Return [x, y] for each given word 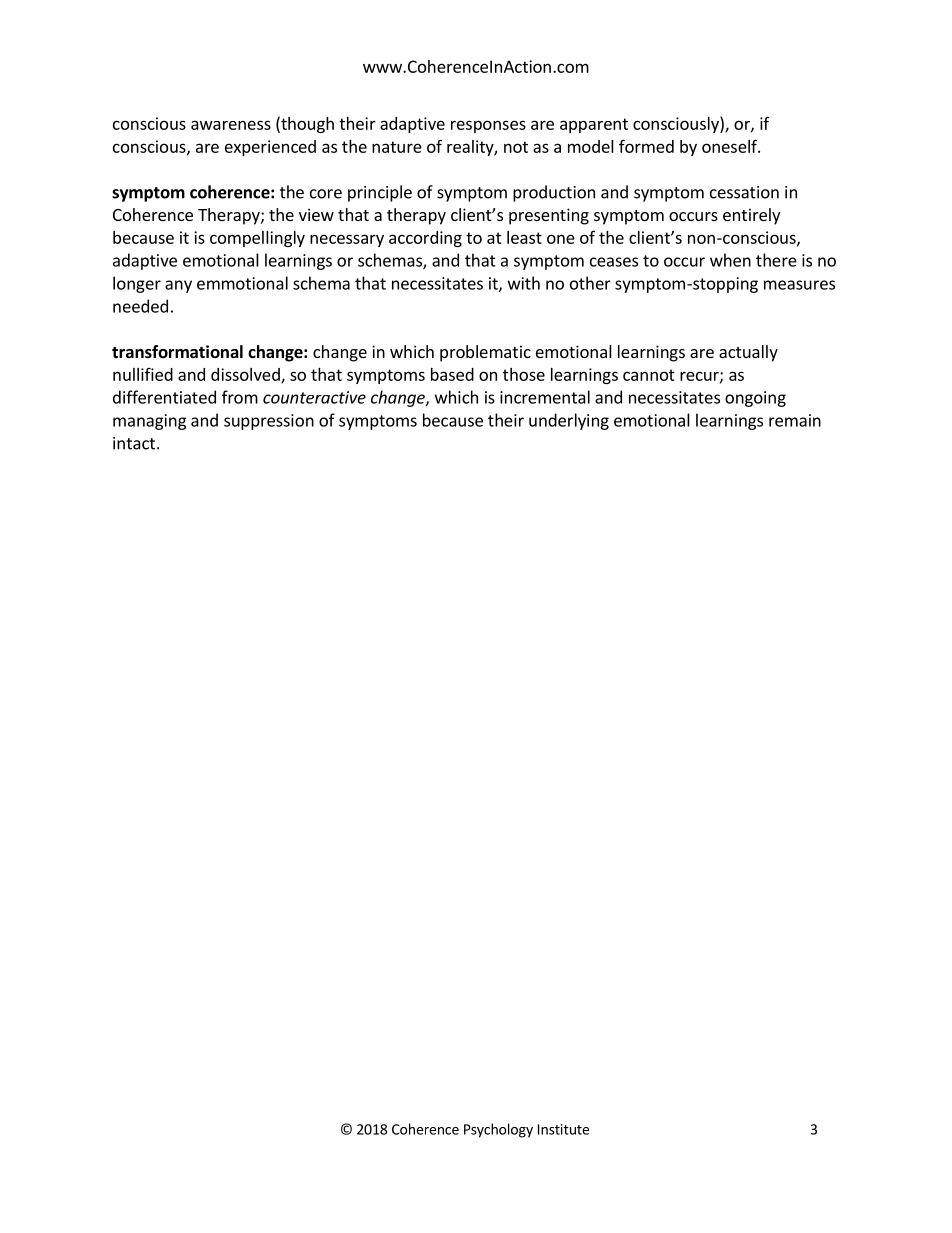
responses [488, 126]
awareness [231, 125]
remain [795, 420]
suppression [269, 422]
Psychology [498, 1130]
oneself [730, 146]
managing [149, 422]
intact [134, 443]
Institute [563, 1129]
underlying [569, 421]
